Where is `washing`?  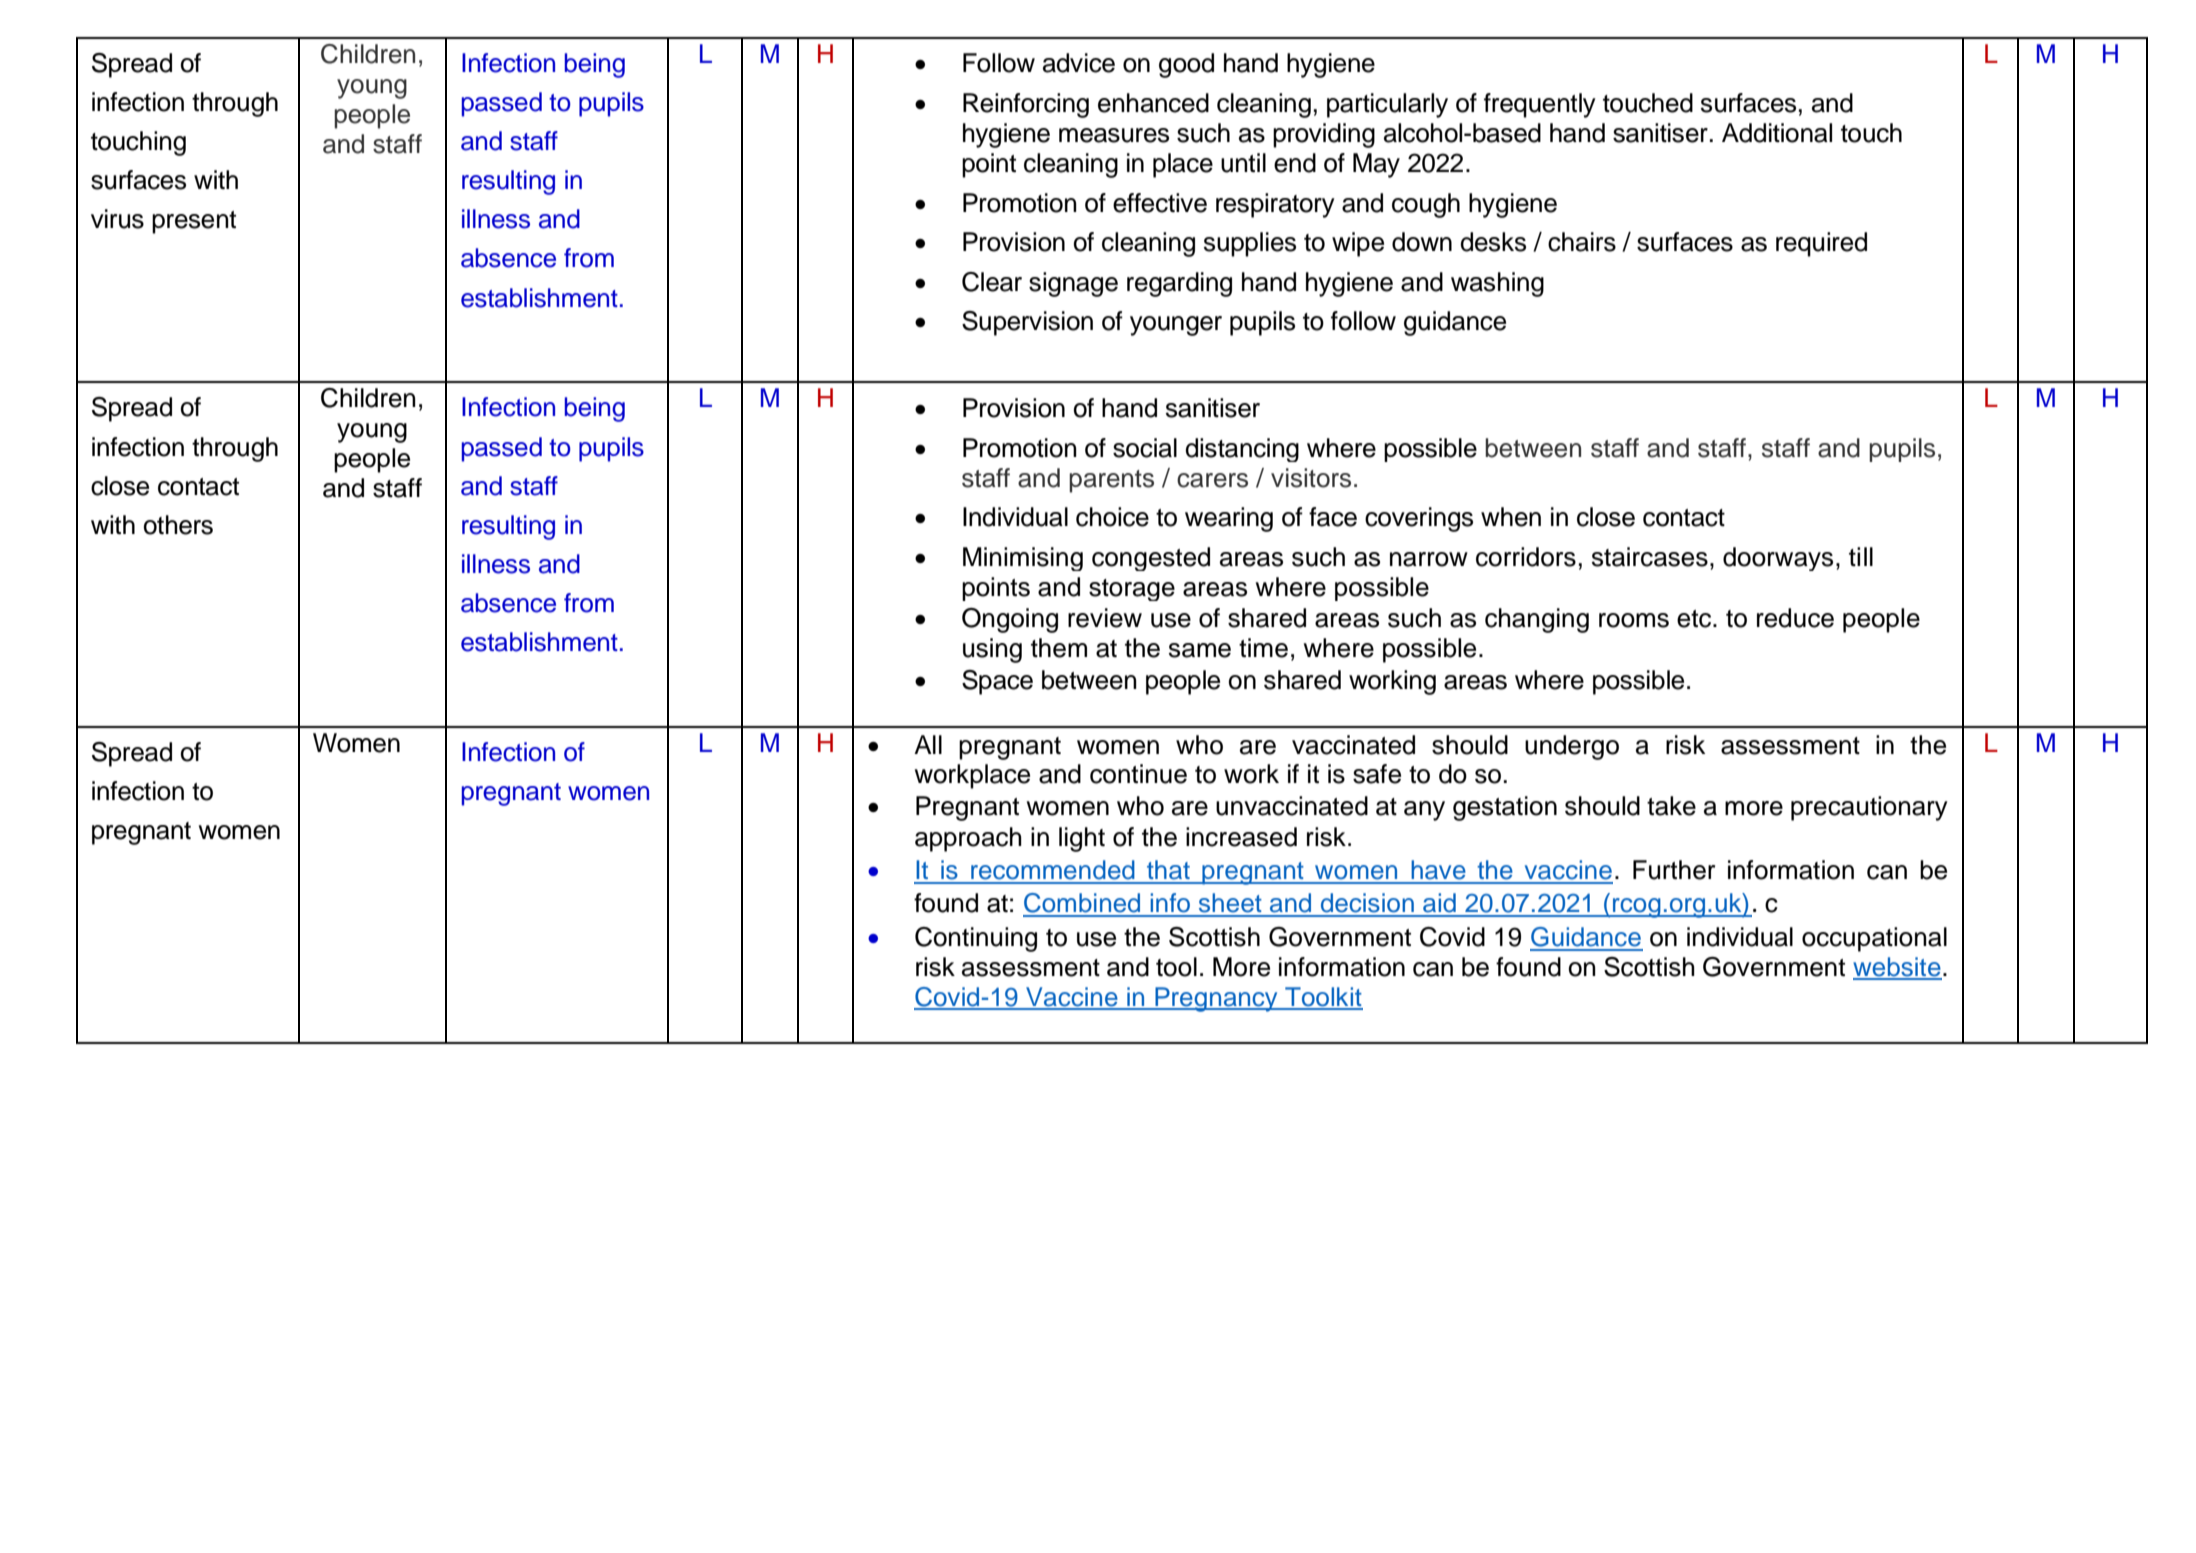 washing is located at coordinates (1497, 284).
